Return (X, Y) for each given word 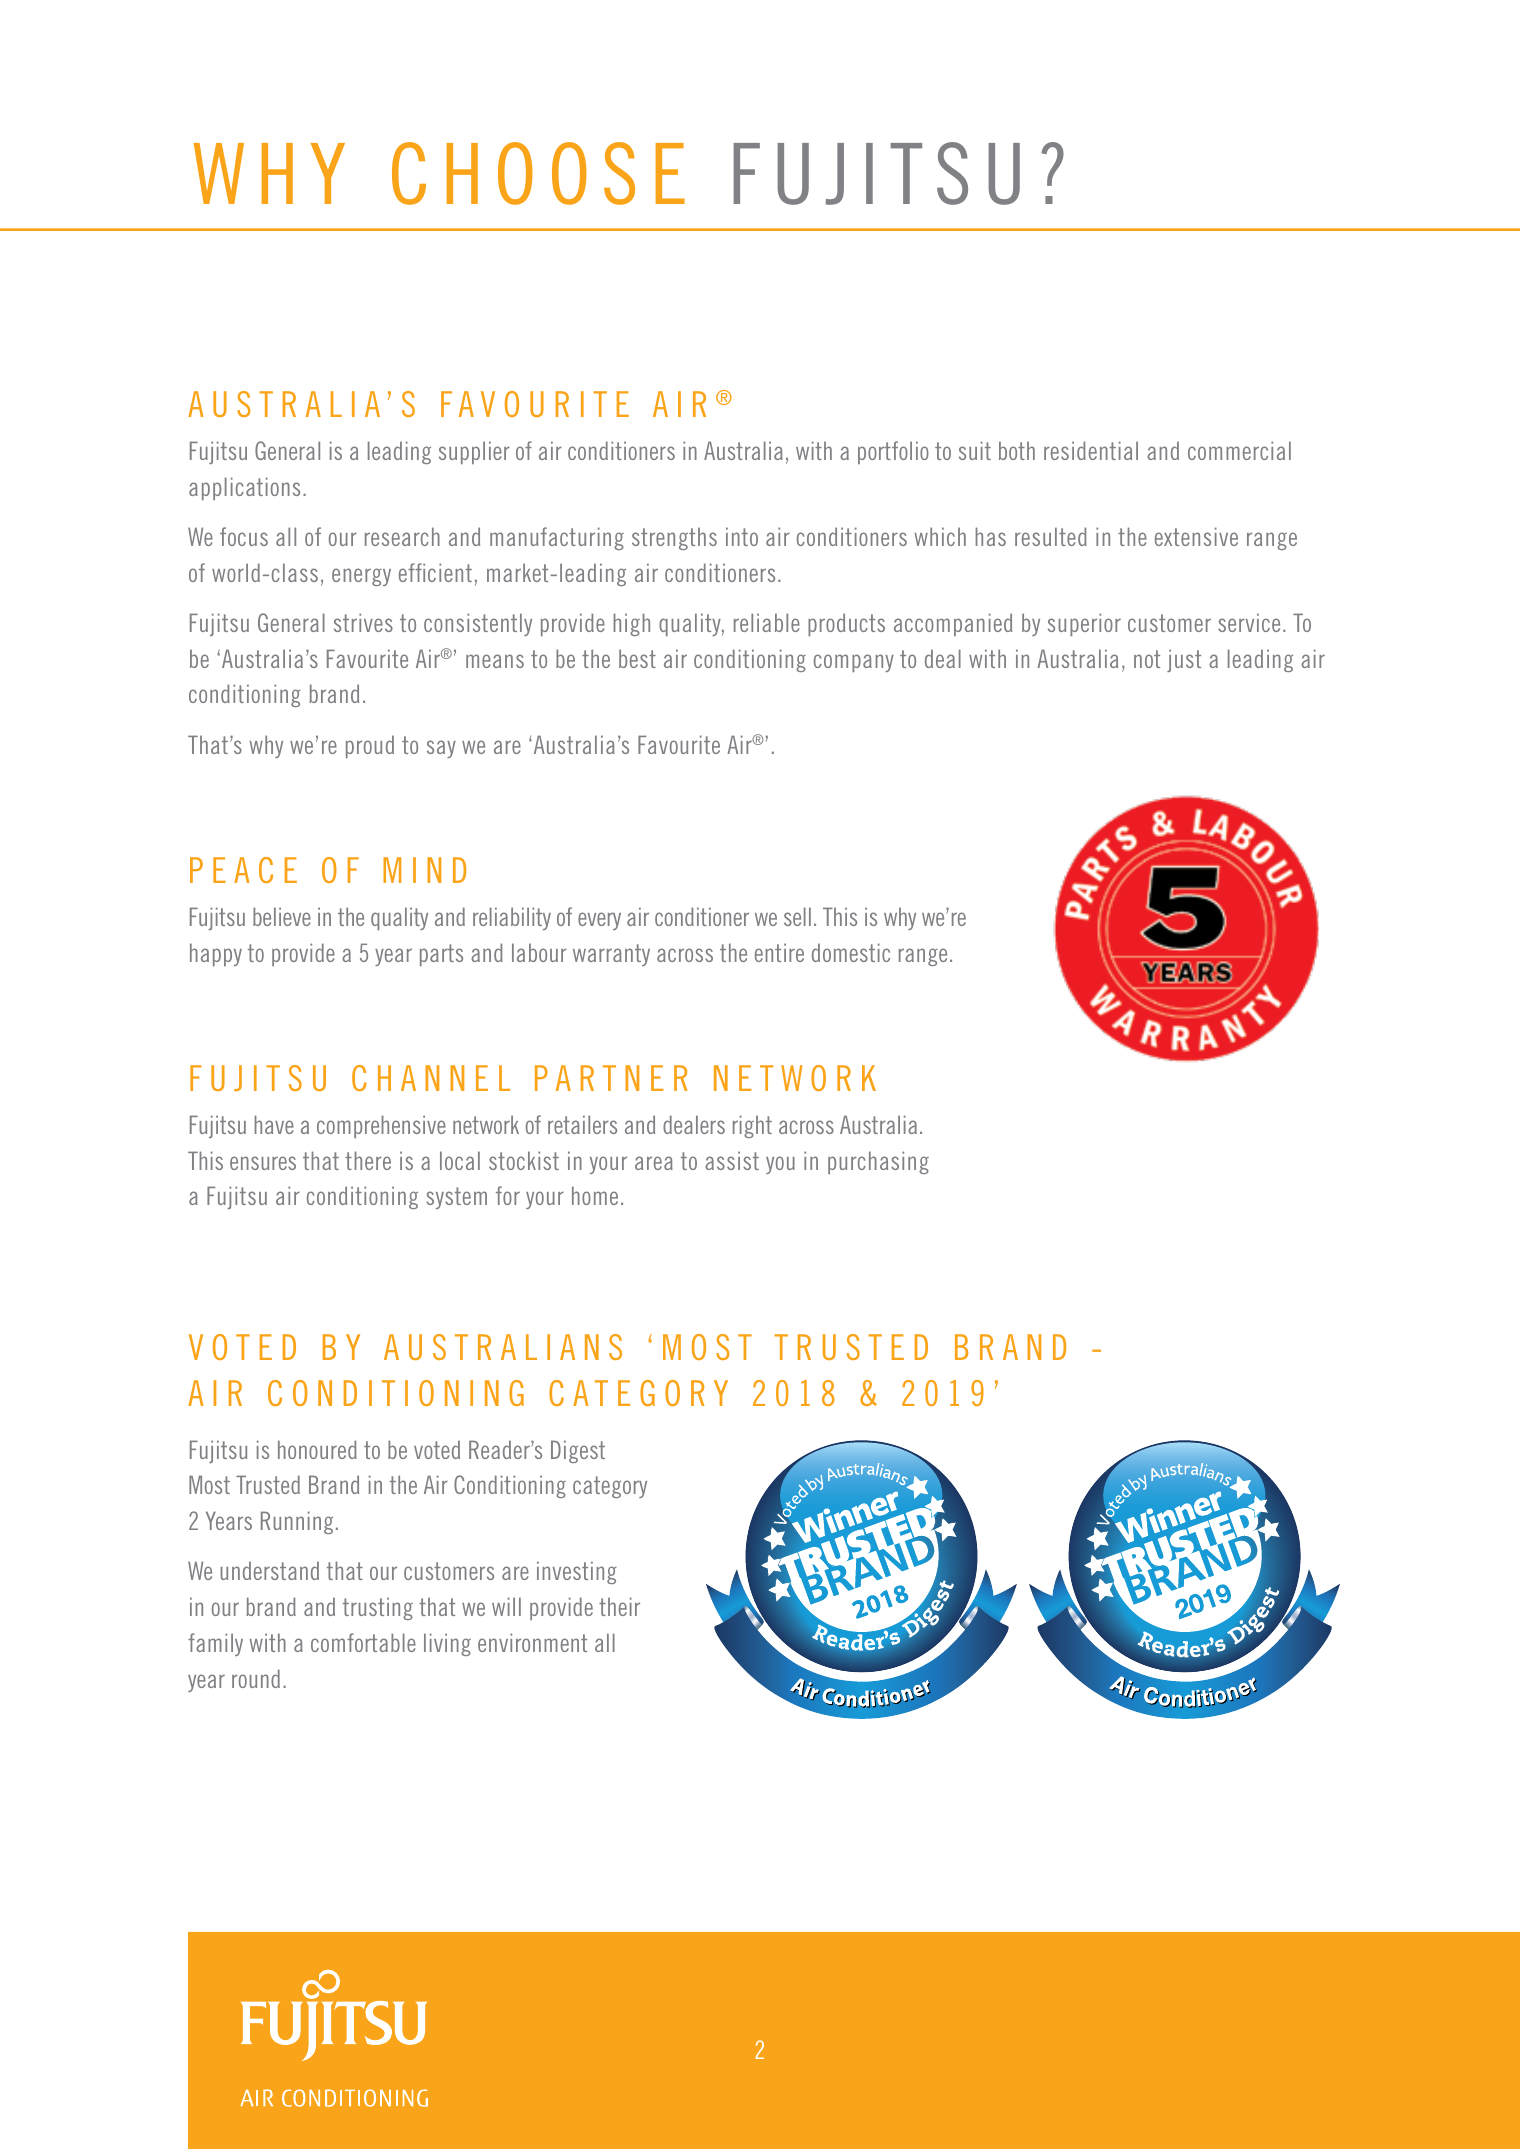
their (619, 1606)
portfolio (893, 452)
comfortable (363, 1642)
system (456, 1198)
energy (361, 577)
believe (282, 916)
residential (1091, 450)
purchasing (878, 1162)
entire (779, 952)
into (742, 536)
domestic (851, 952)
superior (1084, 624)
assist (732, 1160)
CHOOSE (538, 173)
